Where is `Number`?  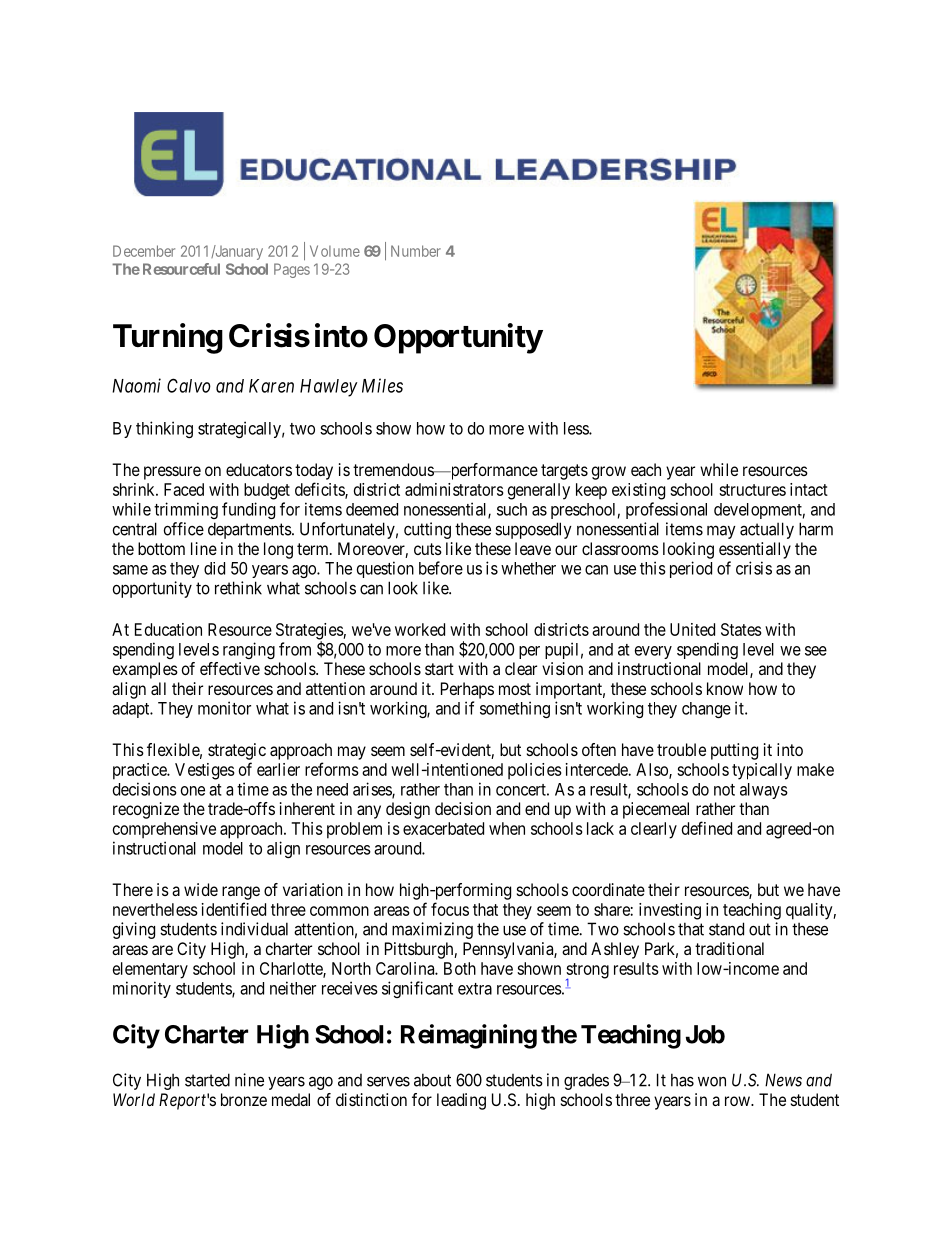
Number is located at coordinates (416, 251).
